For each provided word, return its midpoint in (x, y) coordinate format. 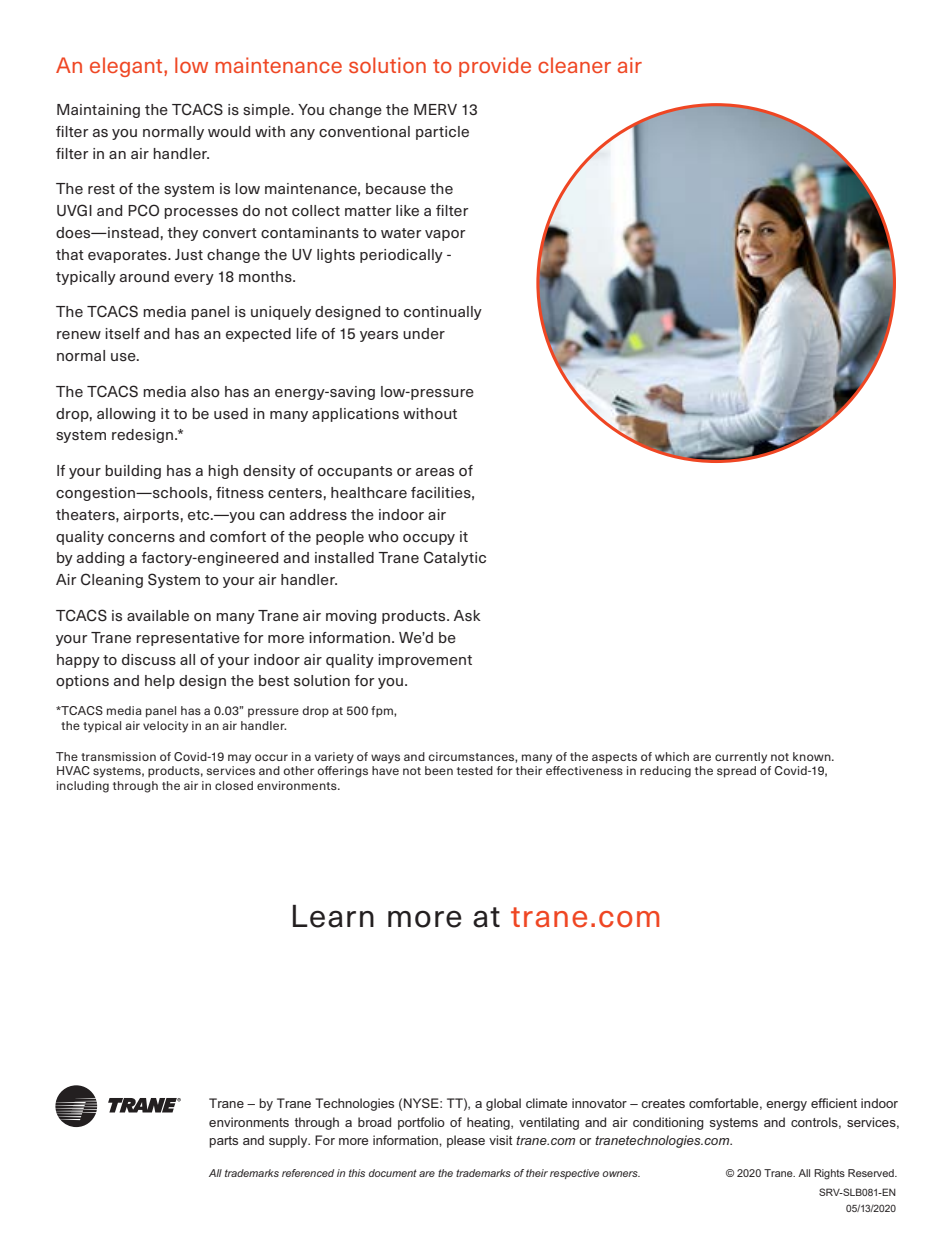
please (466, 1141)
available (158, 615)
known (813, 756)
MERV (435, 109)
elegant (127, 67)
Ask (467, 616)
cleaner (574, 65)
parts (223, 1142)
